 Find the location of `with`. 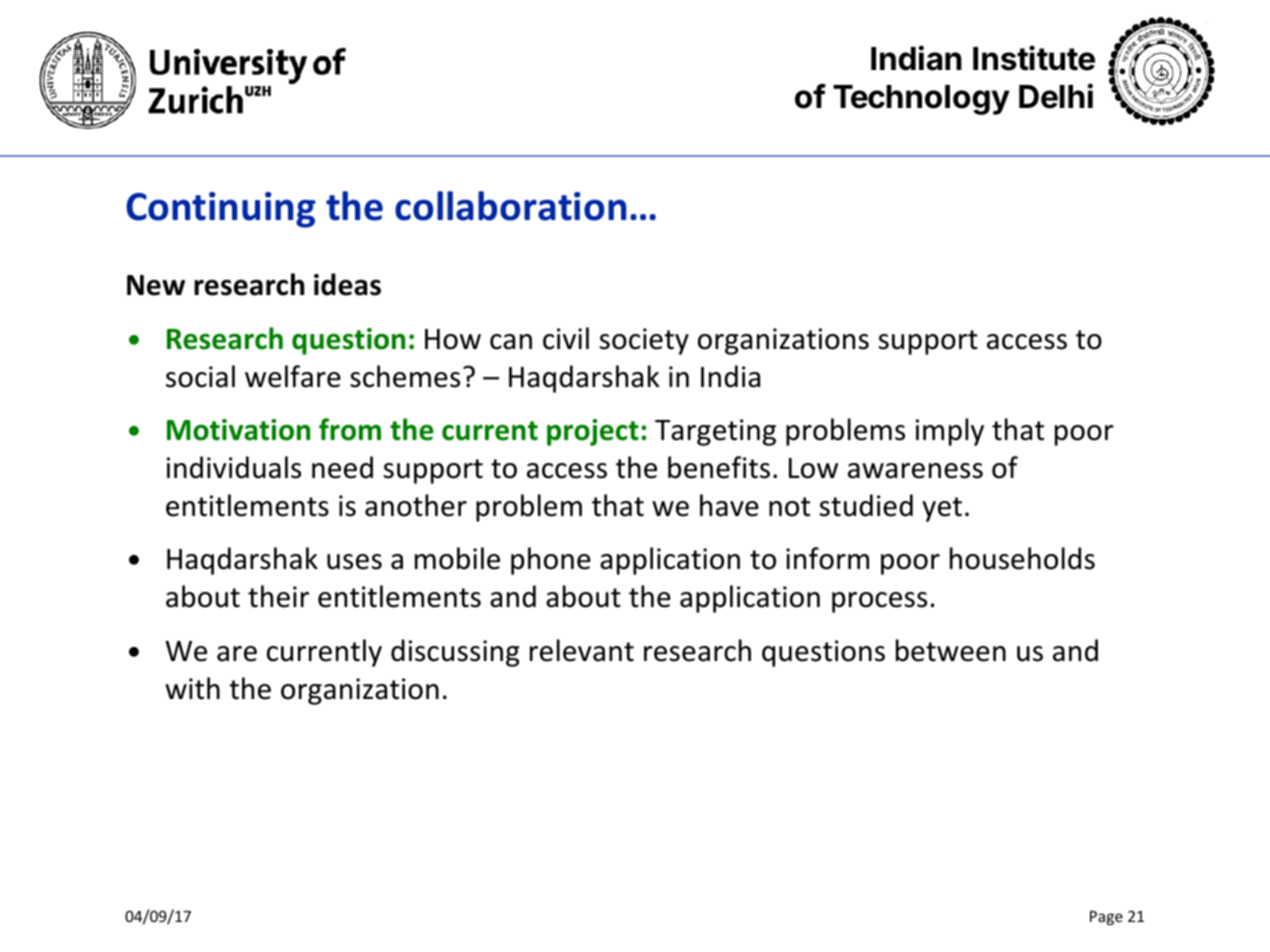

with is located at coordinates (192, 688).
